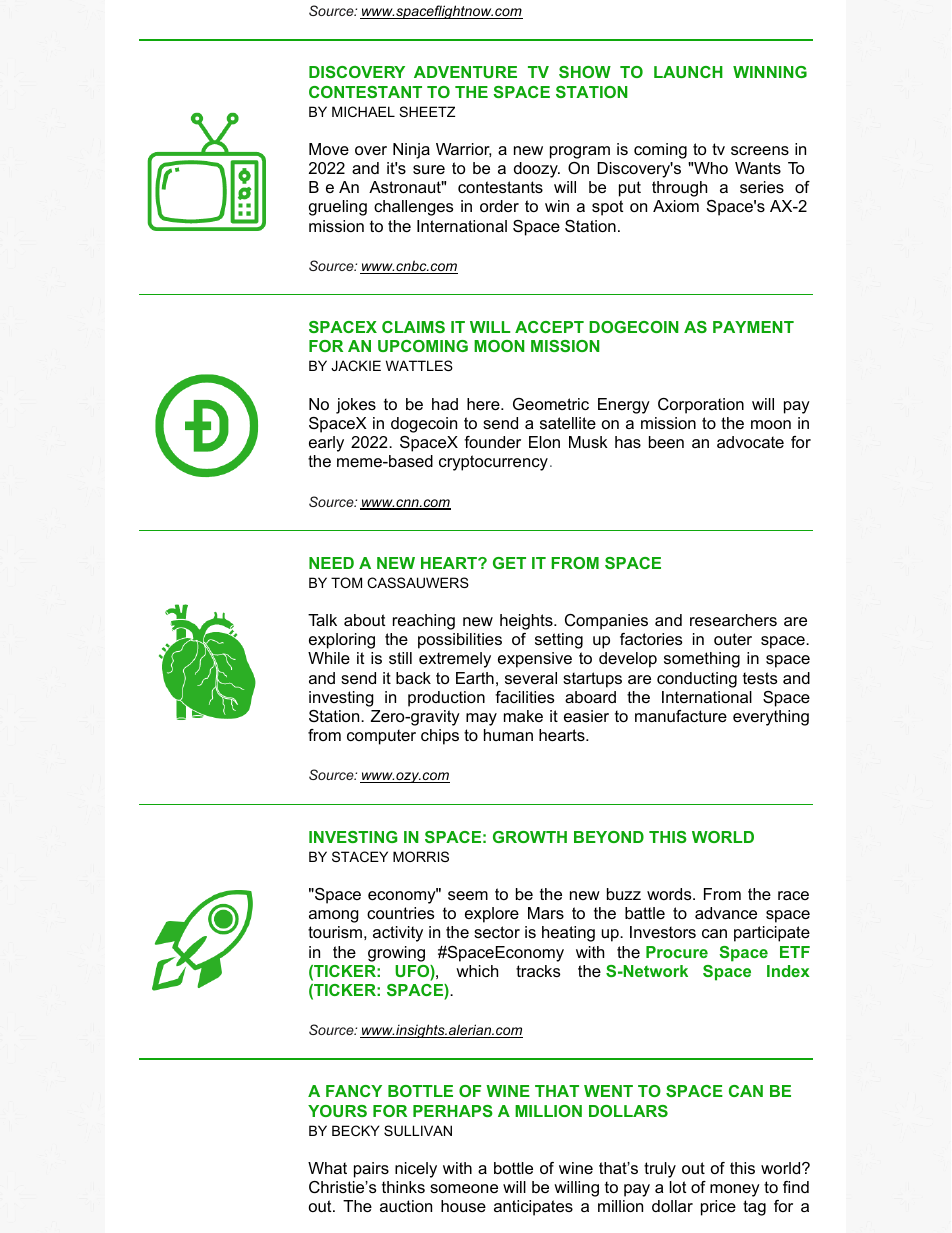 The width and height of the page is (952, 1233). I want to click on WINNING, so click(770, 72).
